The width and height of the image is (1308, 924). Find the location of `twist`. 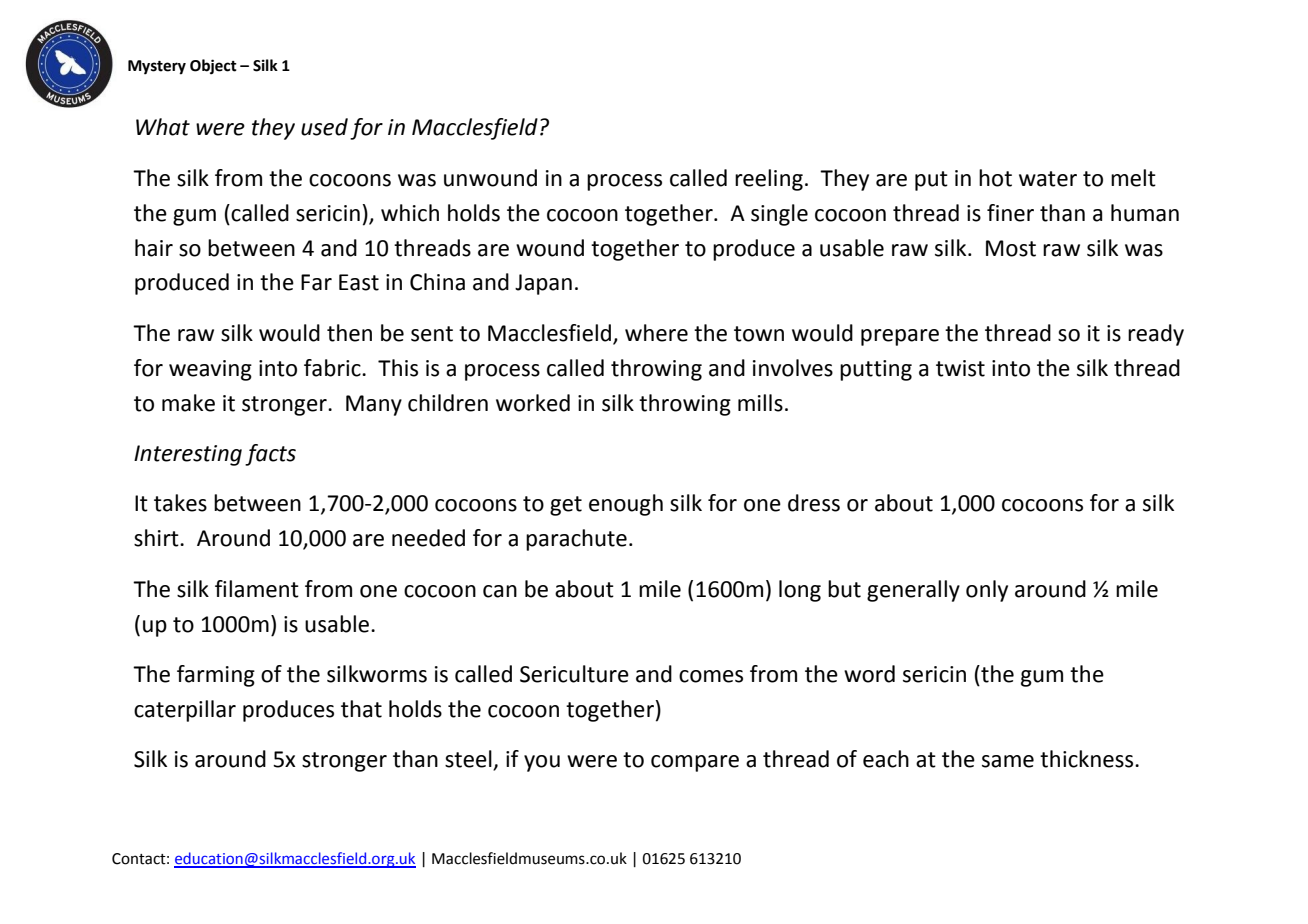

twist is located at coordinates (960, 368).
